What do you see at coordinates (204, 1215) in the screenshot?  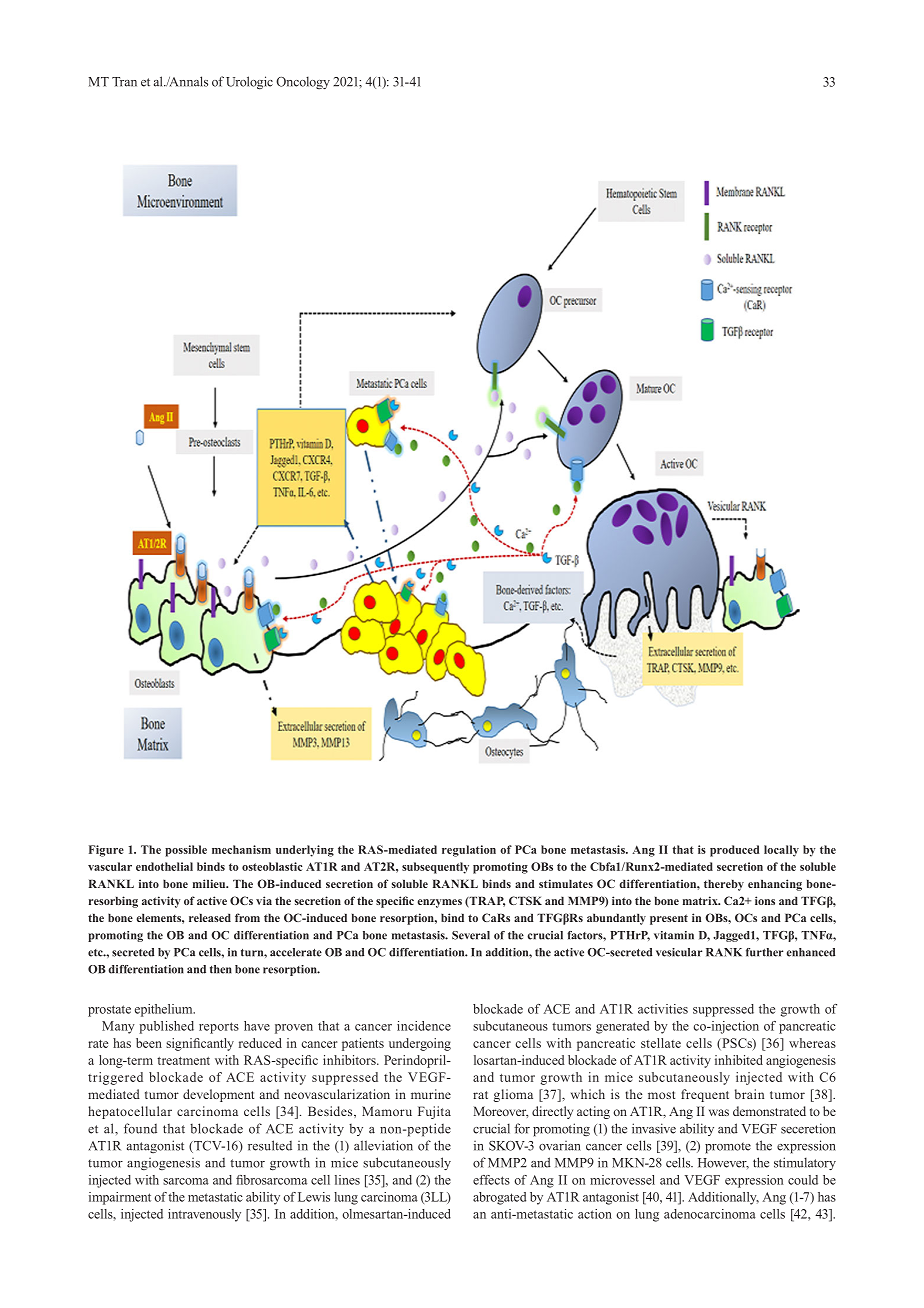 I see `intravenously` at bounding box center [204, 1215].
